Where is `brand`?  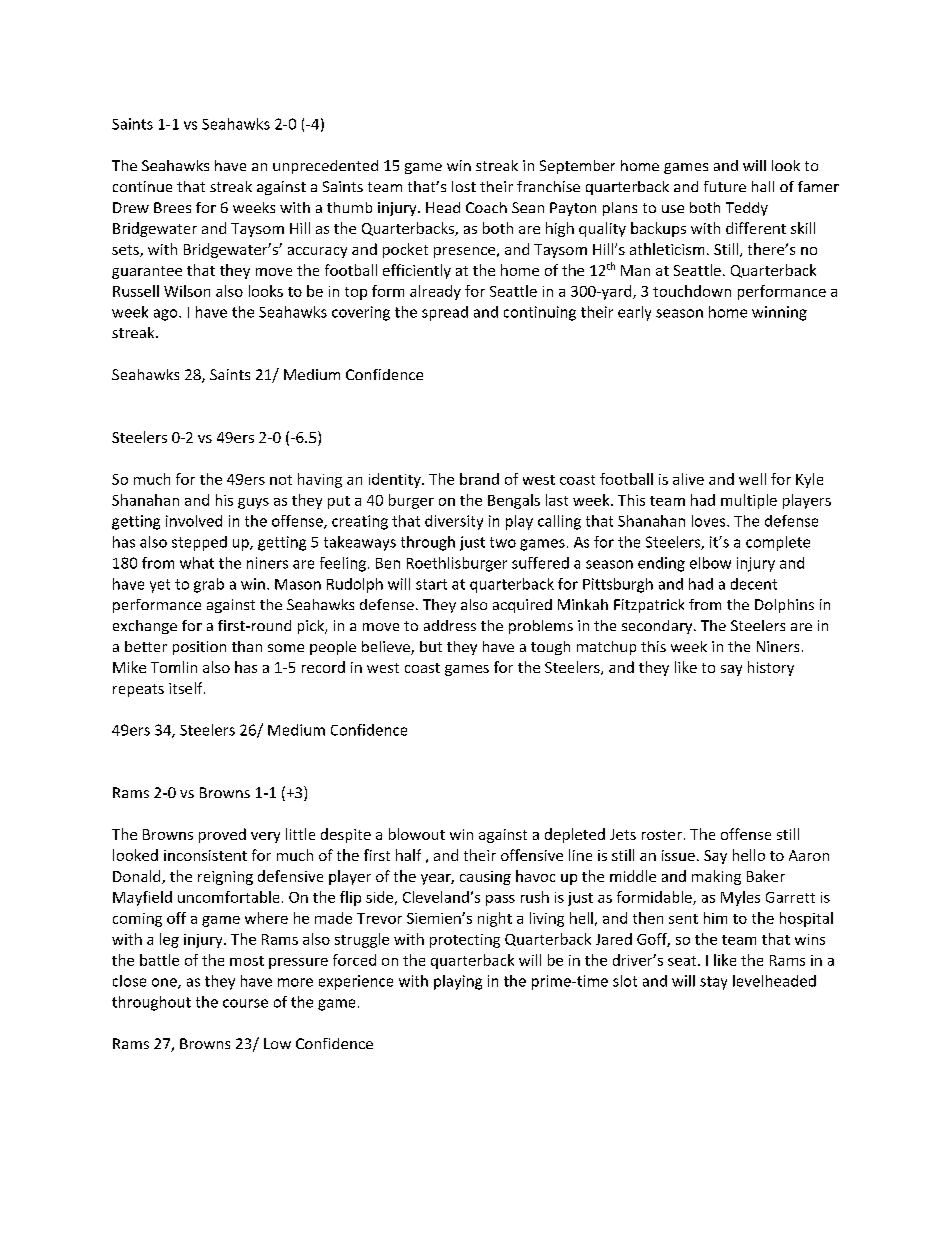
brand is located at coordinates (479, 479).
